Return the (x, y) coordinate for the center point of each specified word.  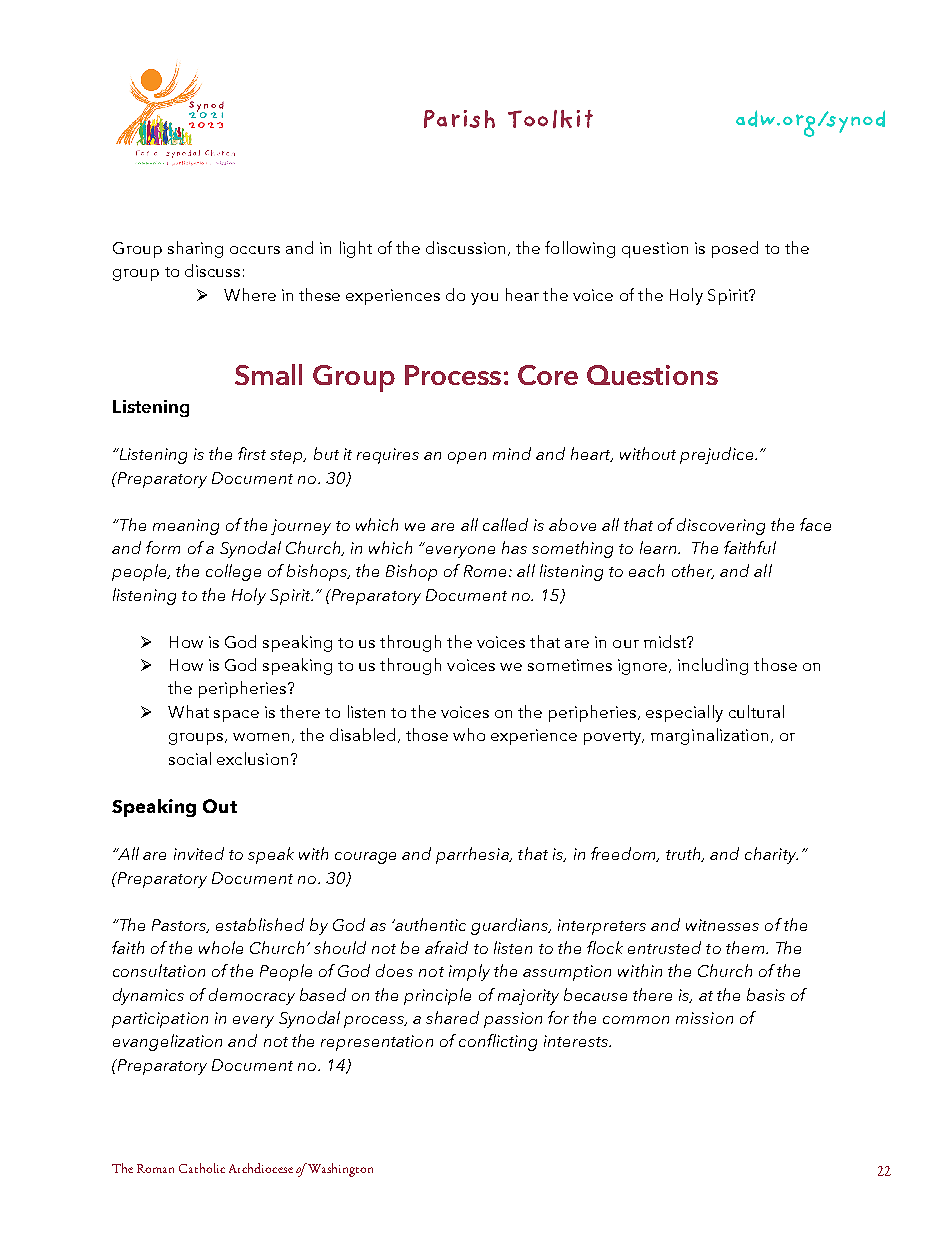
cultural (756, 711)
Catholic (202, 1168)
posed (735, 249)
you (484, 299)
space (236, 716)
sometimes (570, 665)
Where (250, 294)
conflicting (498, 1042)
